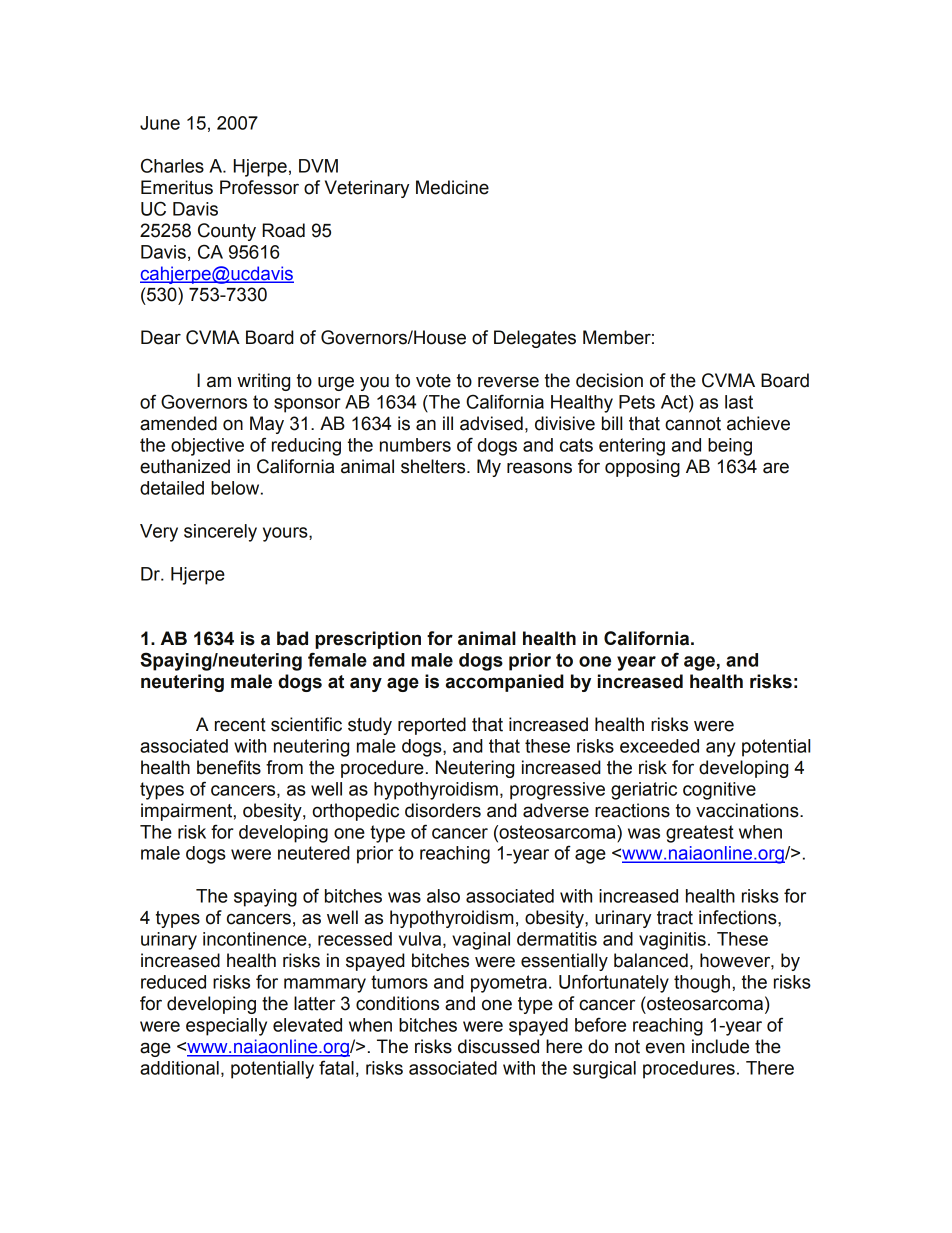 This image has height=1233, width=952. What do you see at coordinates (226, 1027) in the image?
I see `especially` at bounding box center [226, 1027].
